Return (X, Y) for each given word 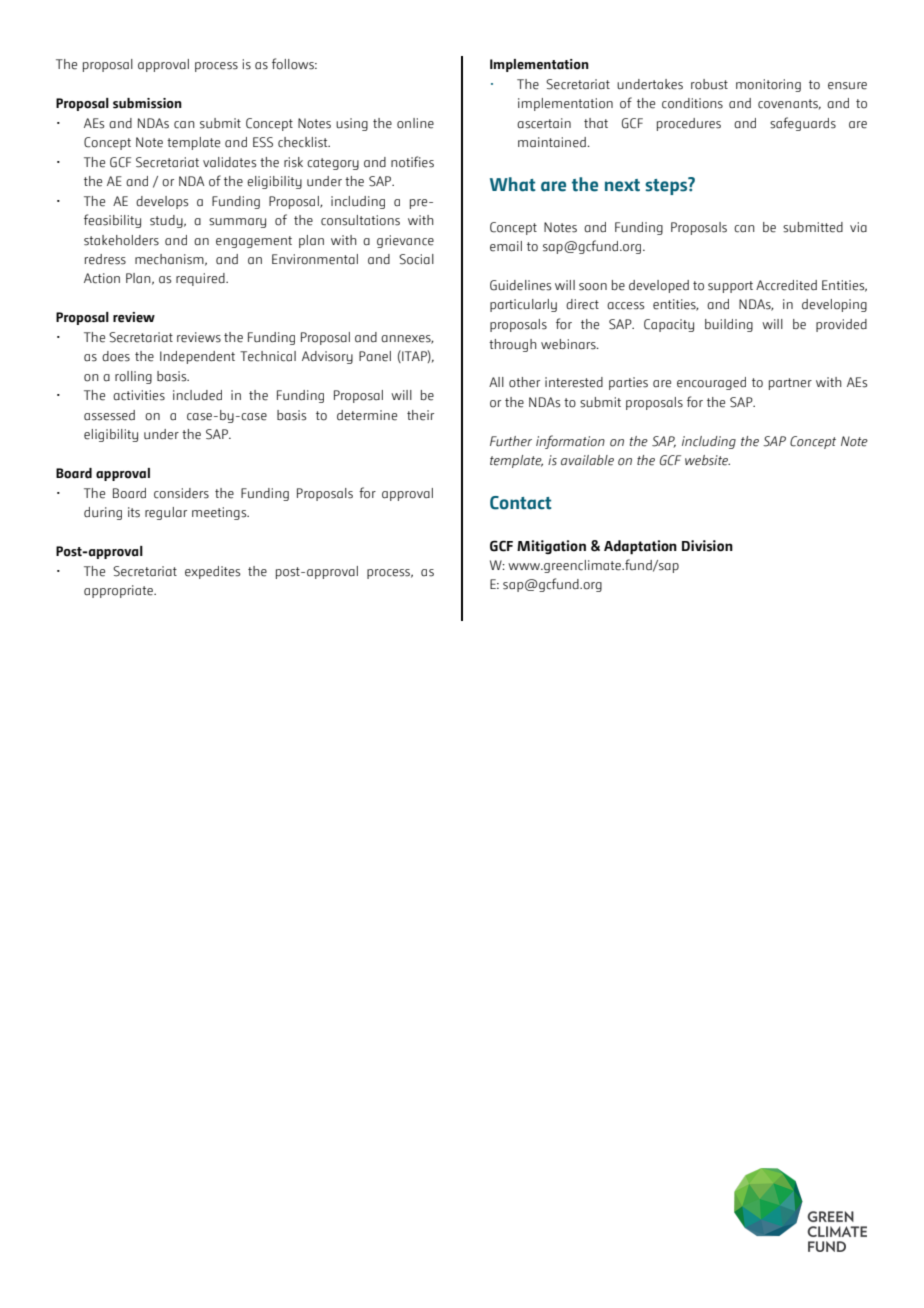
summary (237, 223)
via (858, 227)
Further (511, 441)
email (506, 246)
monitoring (768, 85)
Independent (197, 357)
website (707, 460)
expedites (212, 572)
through (513, 345)
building (729, 325)
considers (181, 493)
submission (147, 103)
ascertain (544, 123)
